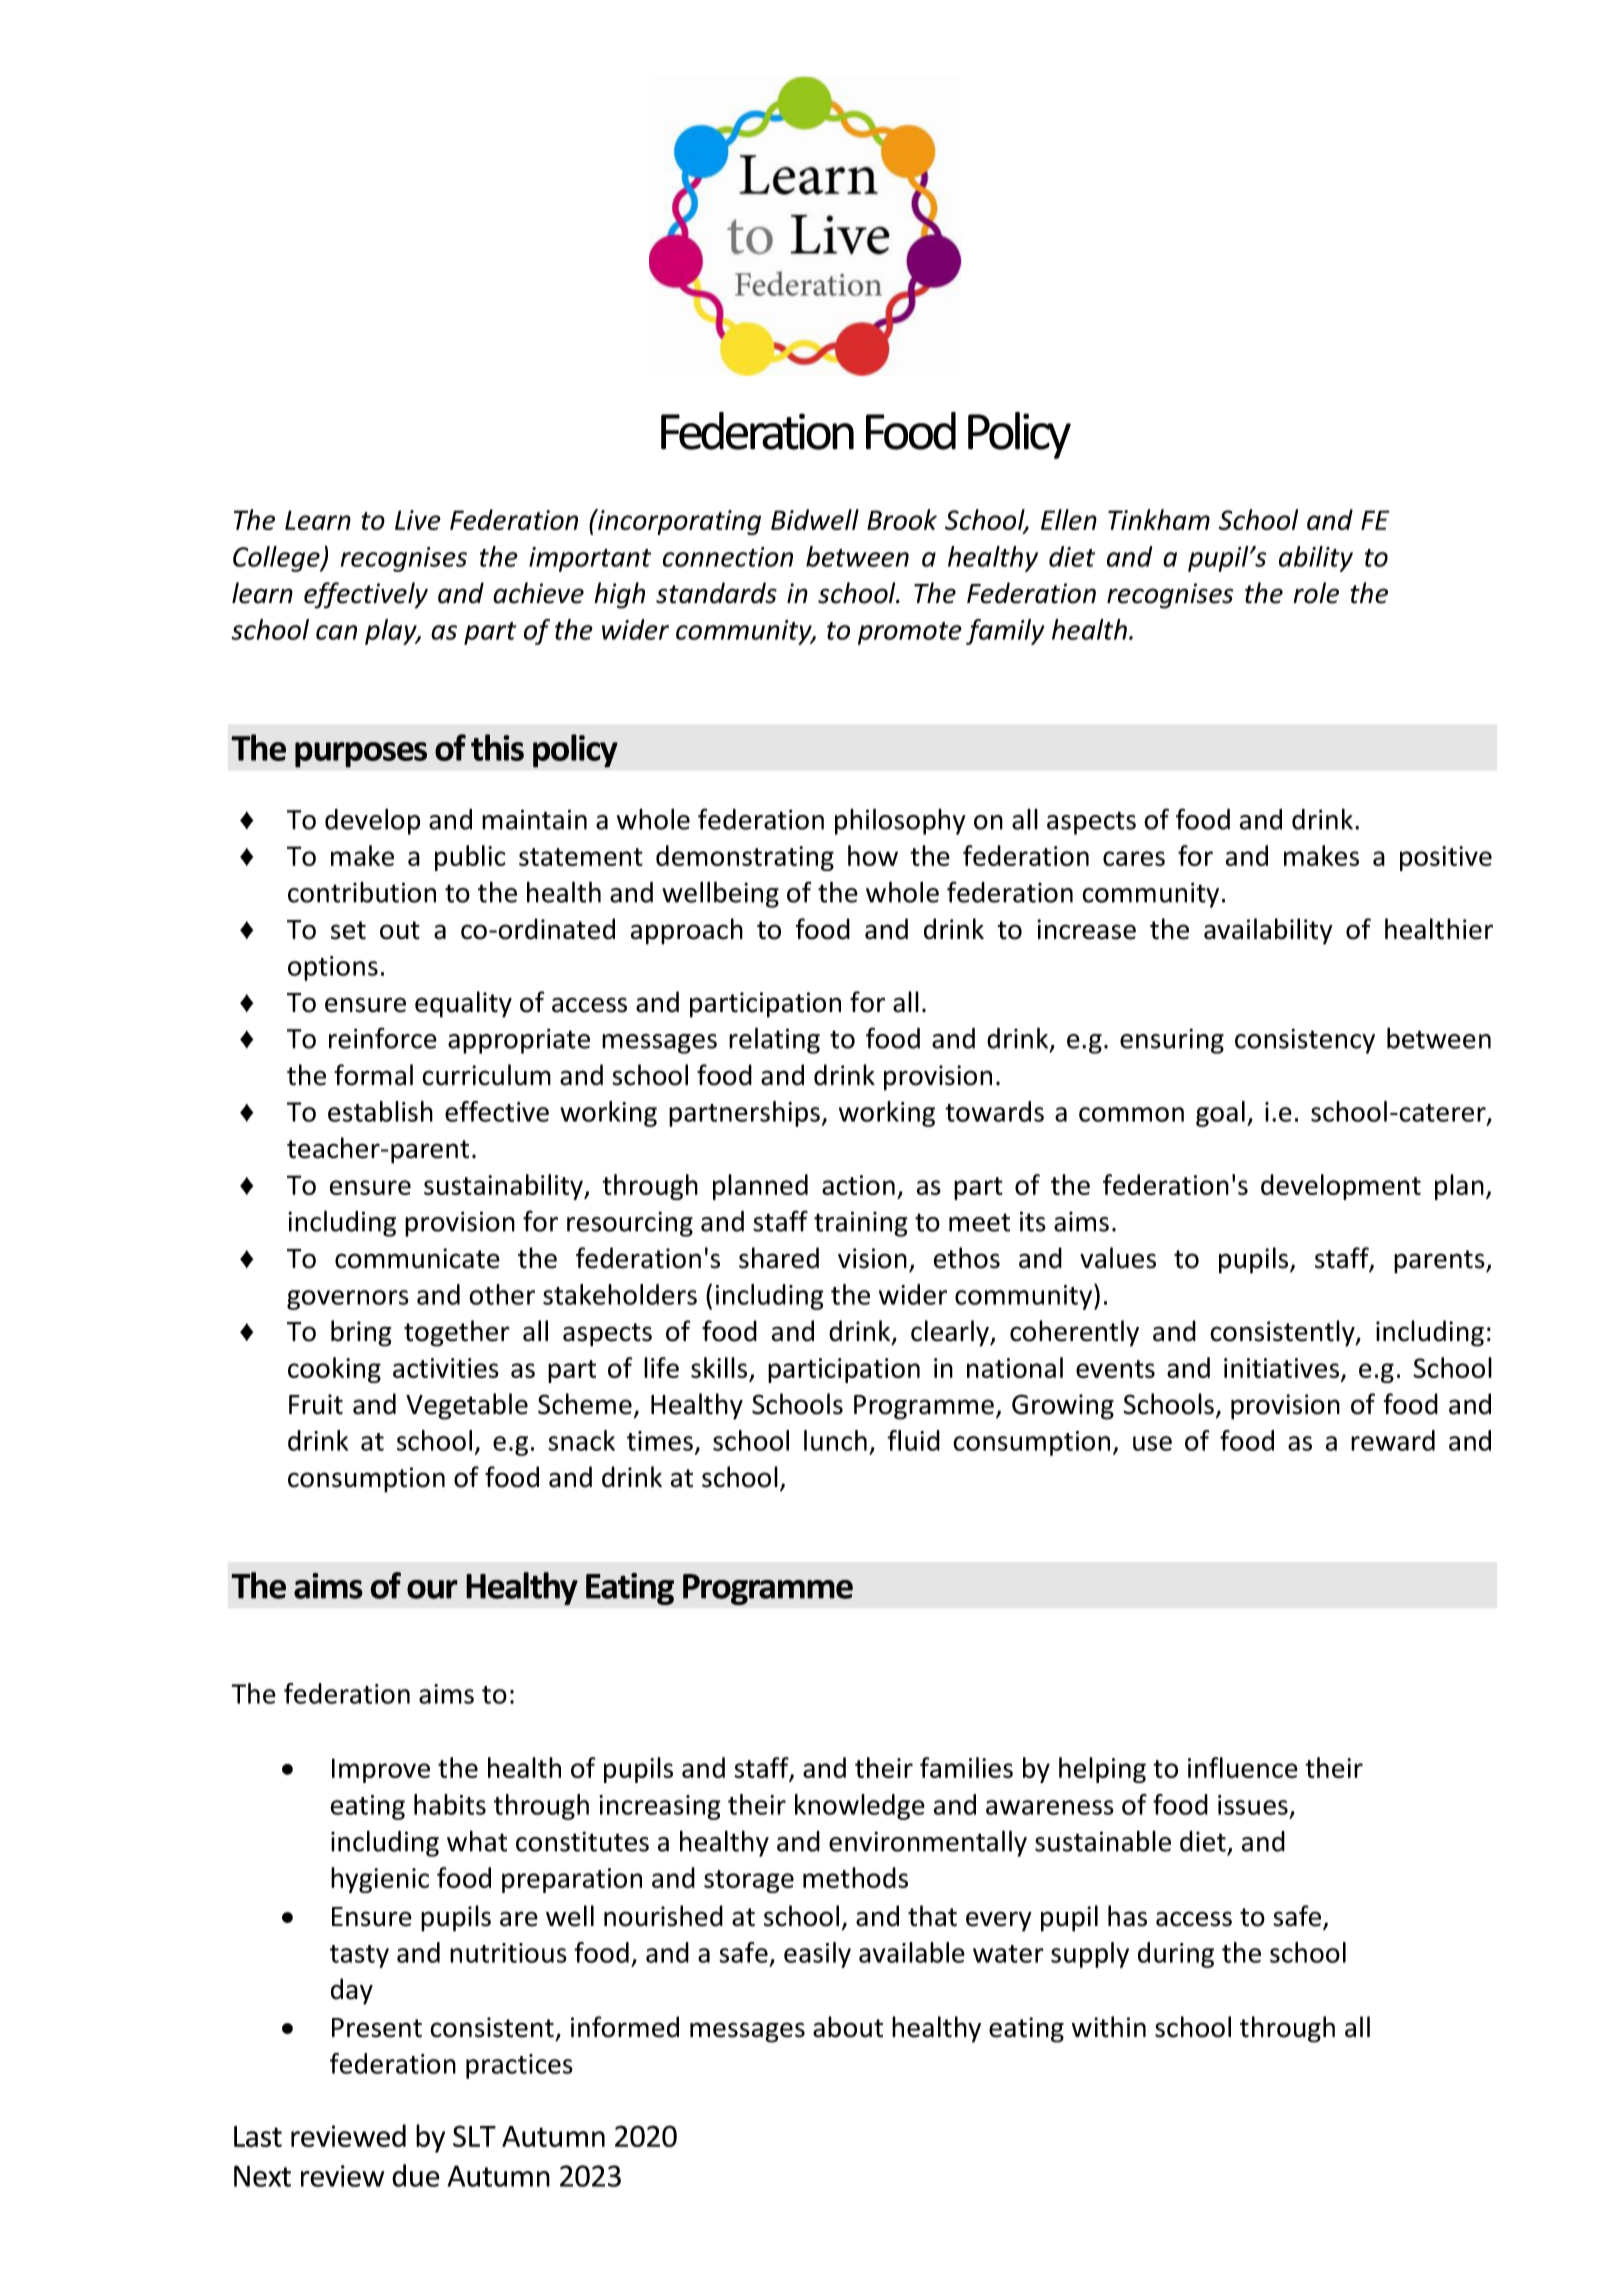 This document has width=1620, height=2292. What do you see at coordinates (418, 520) in the document?
I see `Live` at bounding box center [418, 520].
